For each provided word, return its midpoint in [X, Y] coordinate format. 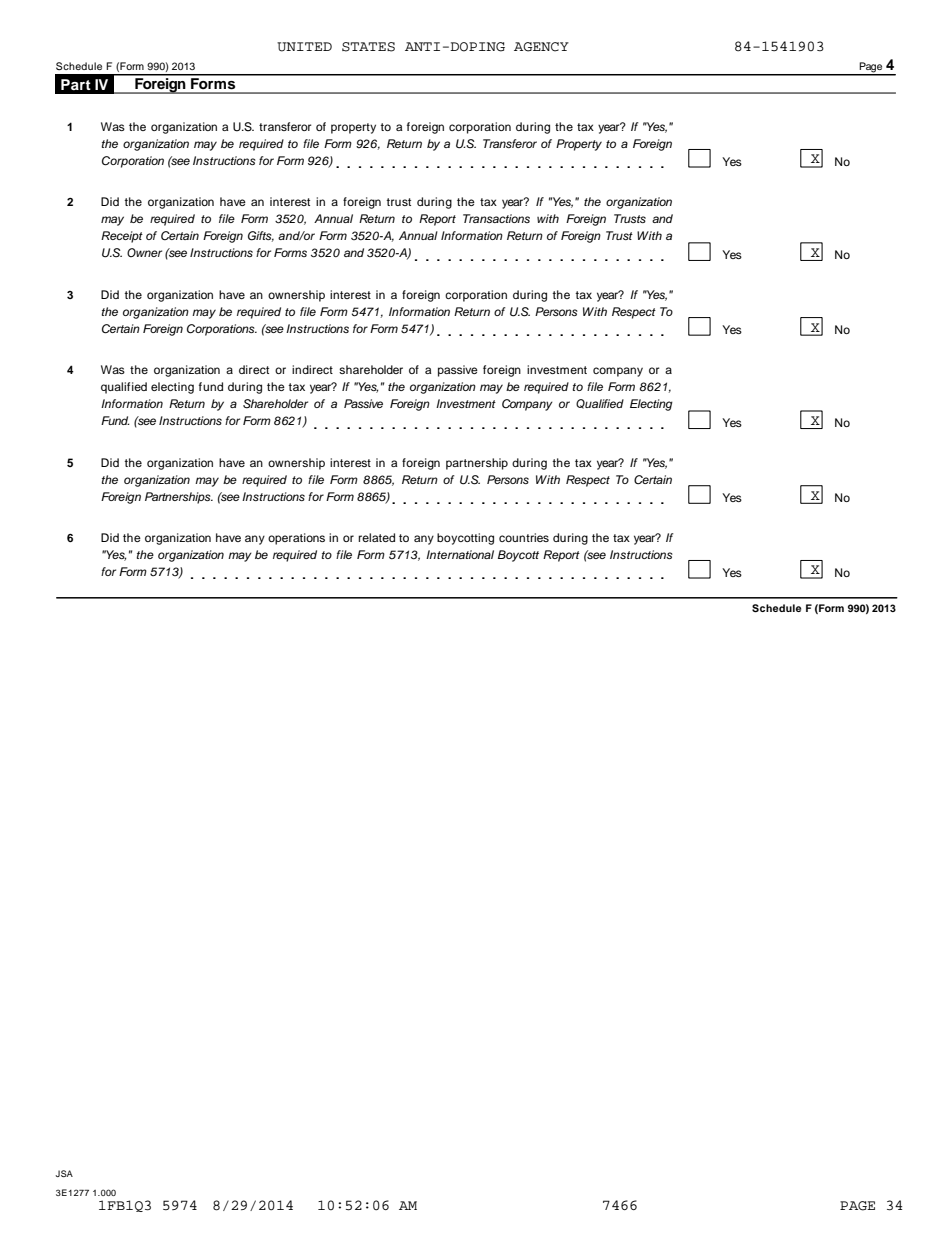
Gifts [261, 236]
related [376, 537]
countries [524, 537]
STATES [368, 47]
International [460, 554]
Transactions [496, 218]
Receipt [122, 237]
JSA [64, 1173]
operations [296, 539]
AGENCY [541, 47]
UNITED [304, 47]
